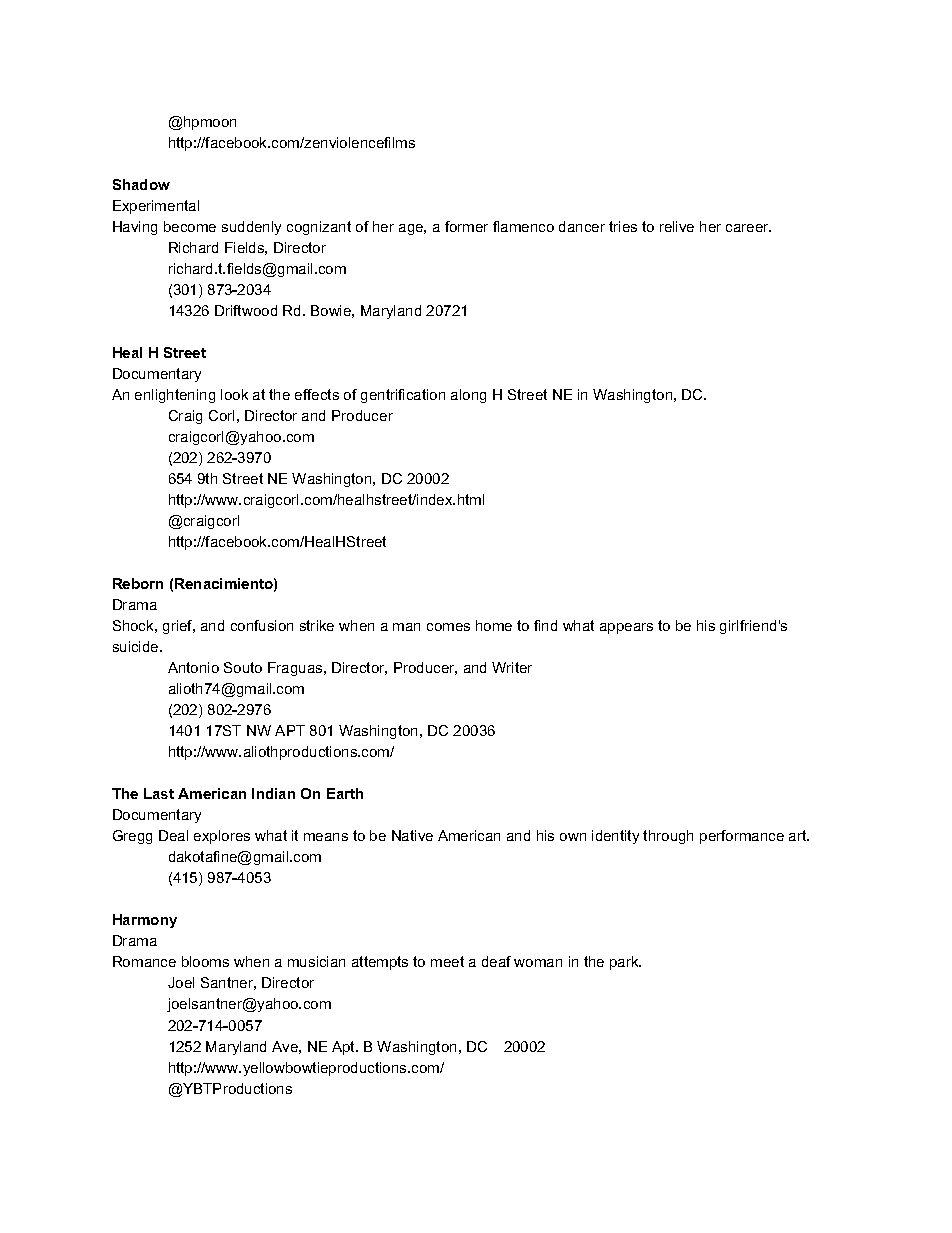 The height and width of the page is (1233, 952). What do you see at coordinates (193, 667) in the page?
I see `Antonio` at bounding box center [193, 667].
